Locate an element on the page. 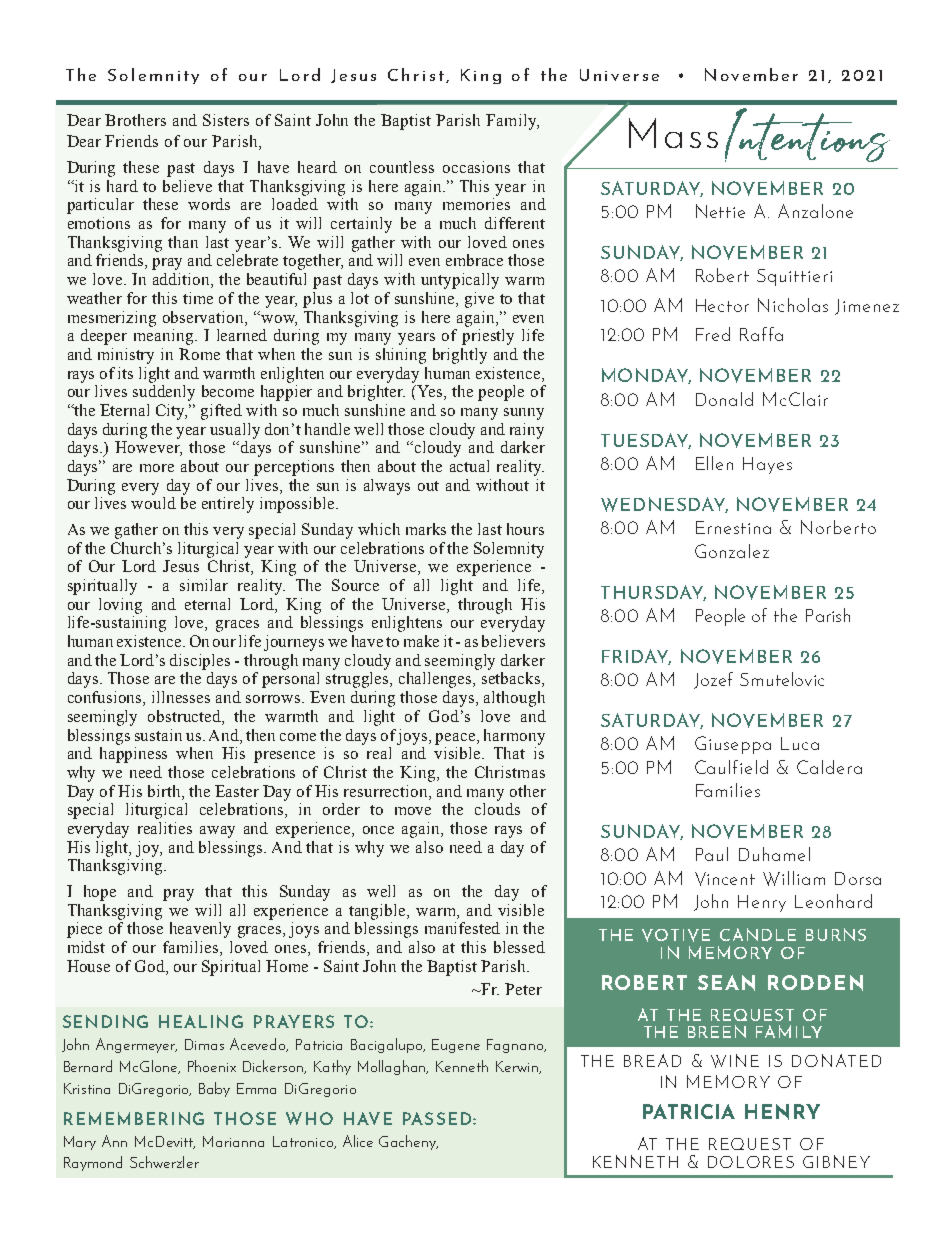 The height and width of the image is (1233, 952). Sisters is located at coordinates (226, 120).
